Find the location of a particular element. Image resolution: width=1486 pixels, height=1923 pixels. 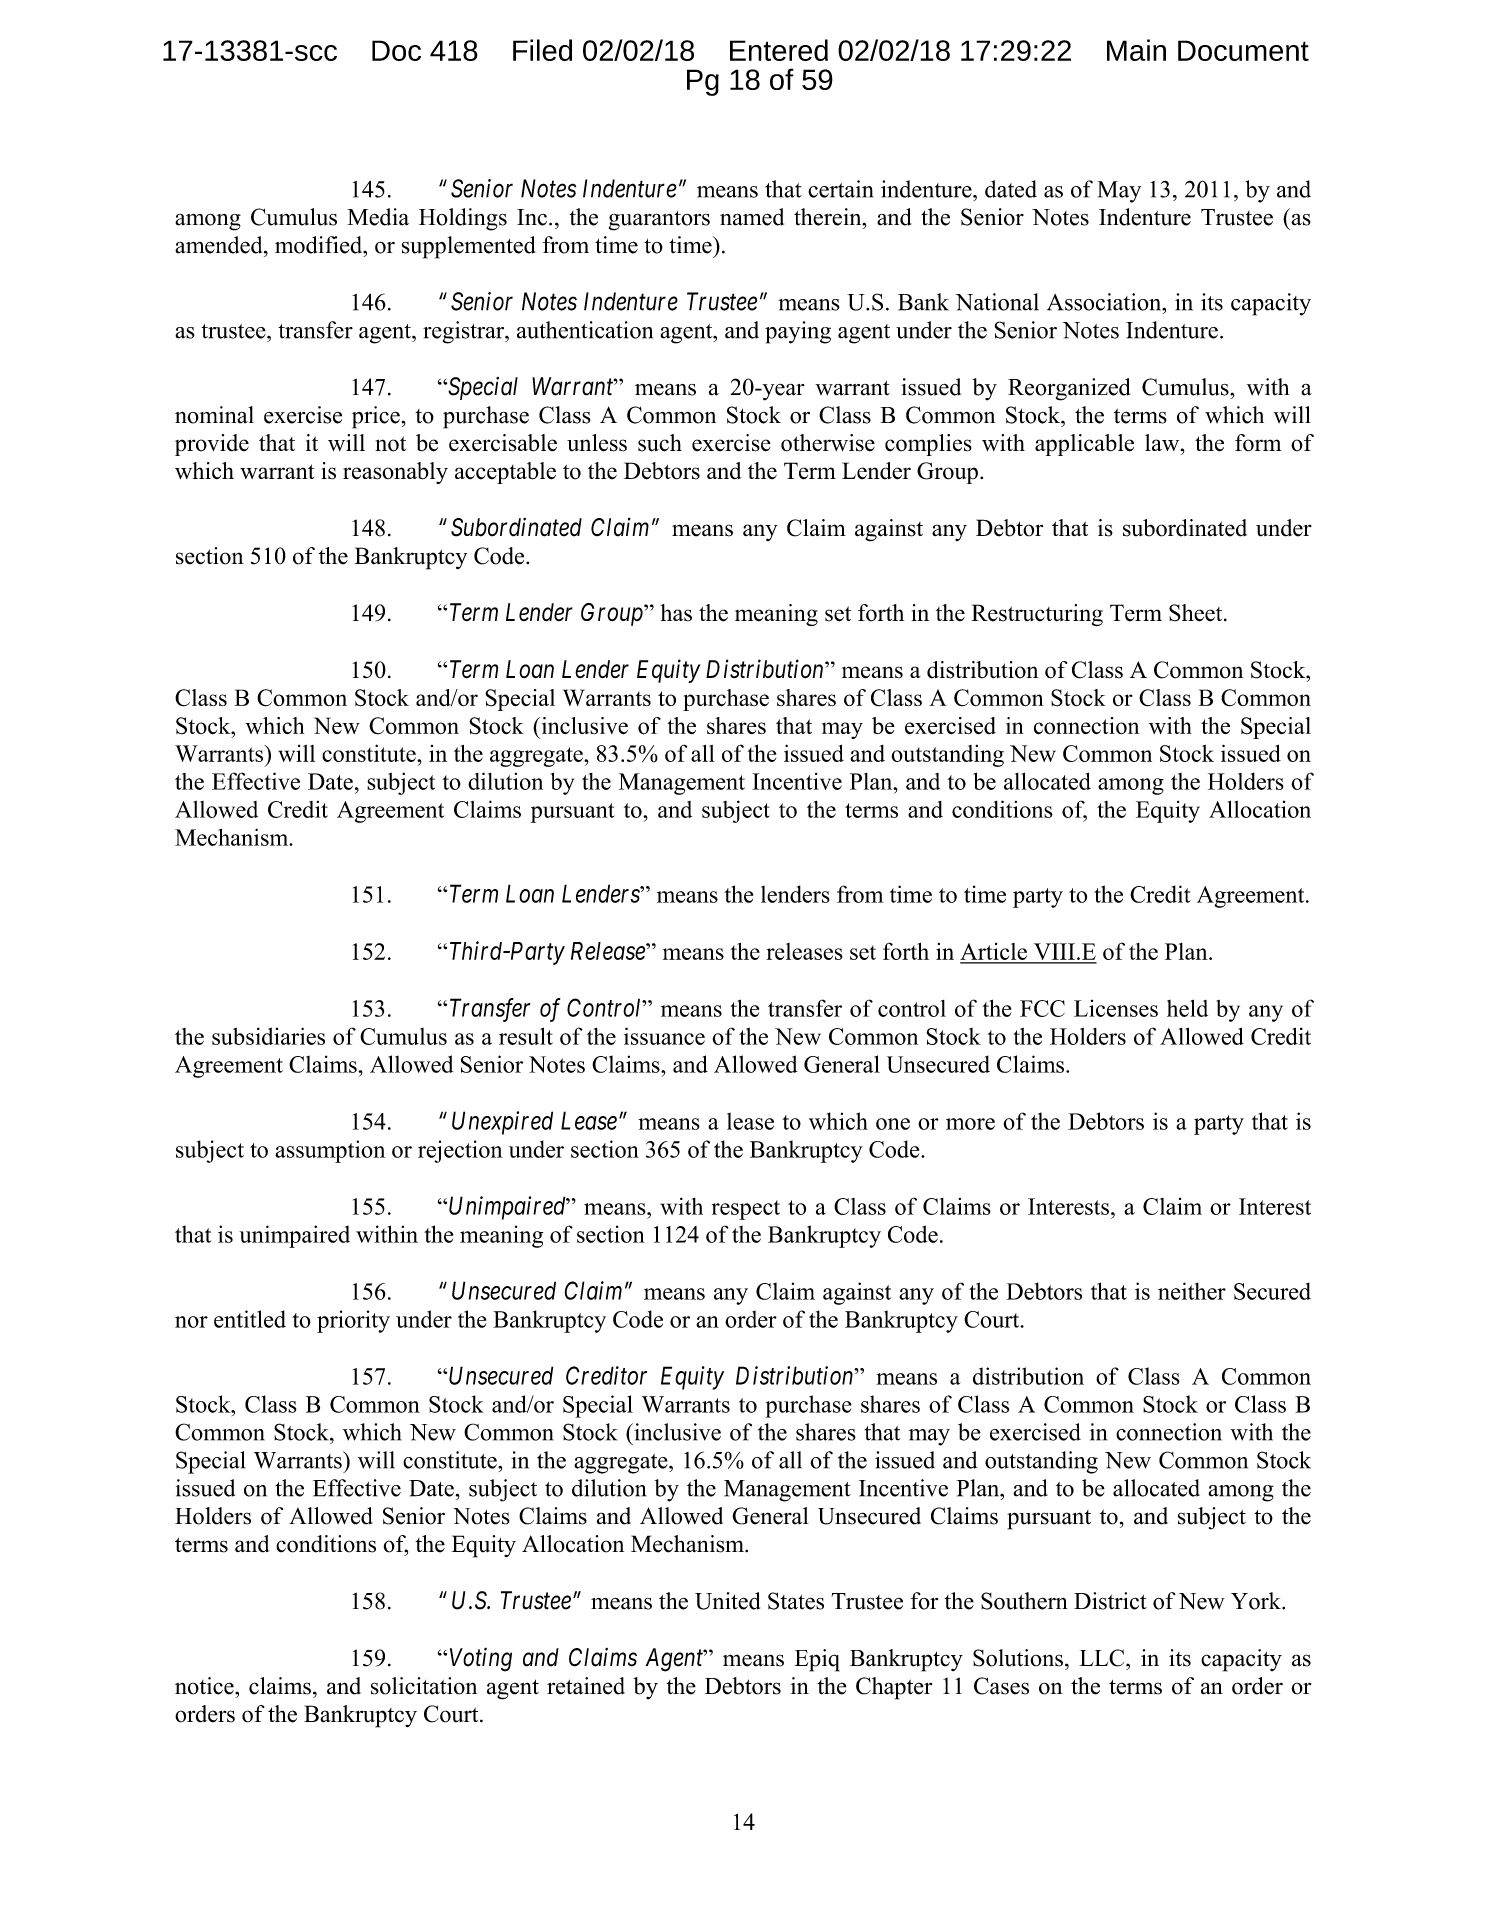

such is located at coordinates (660, 443).
